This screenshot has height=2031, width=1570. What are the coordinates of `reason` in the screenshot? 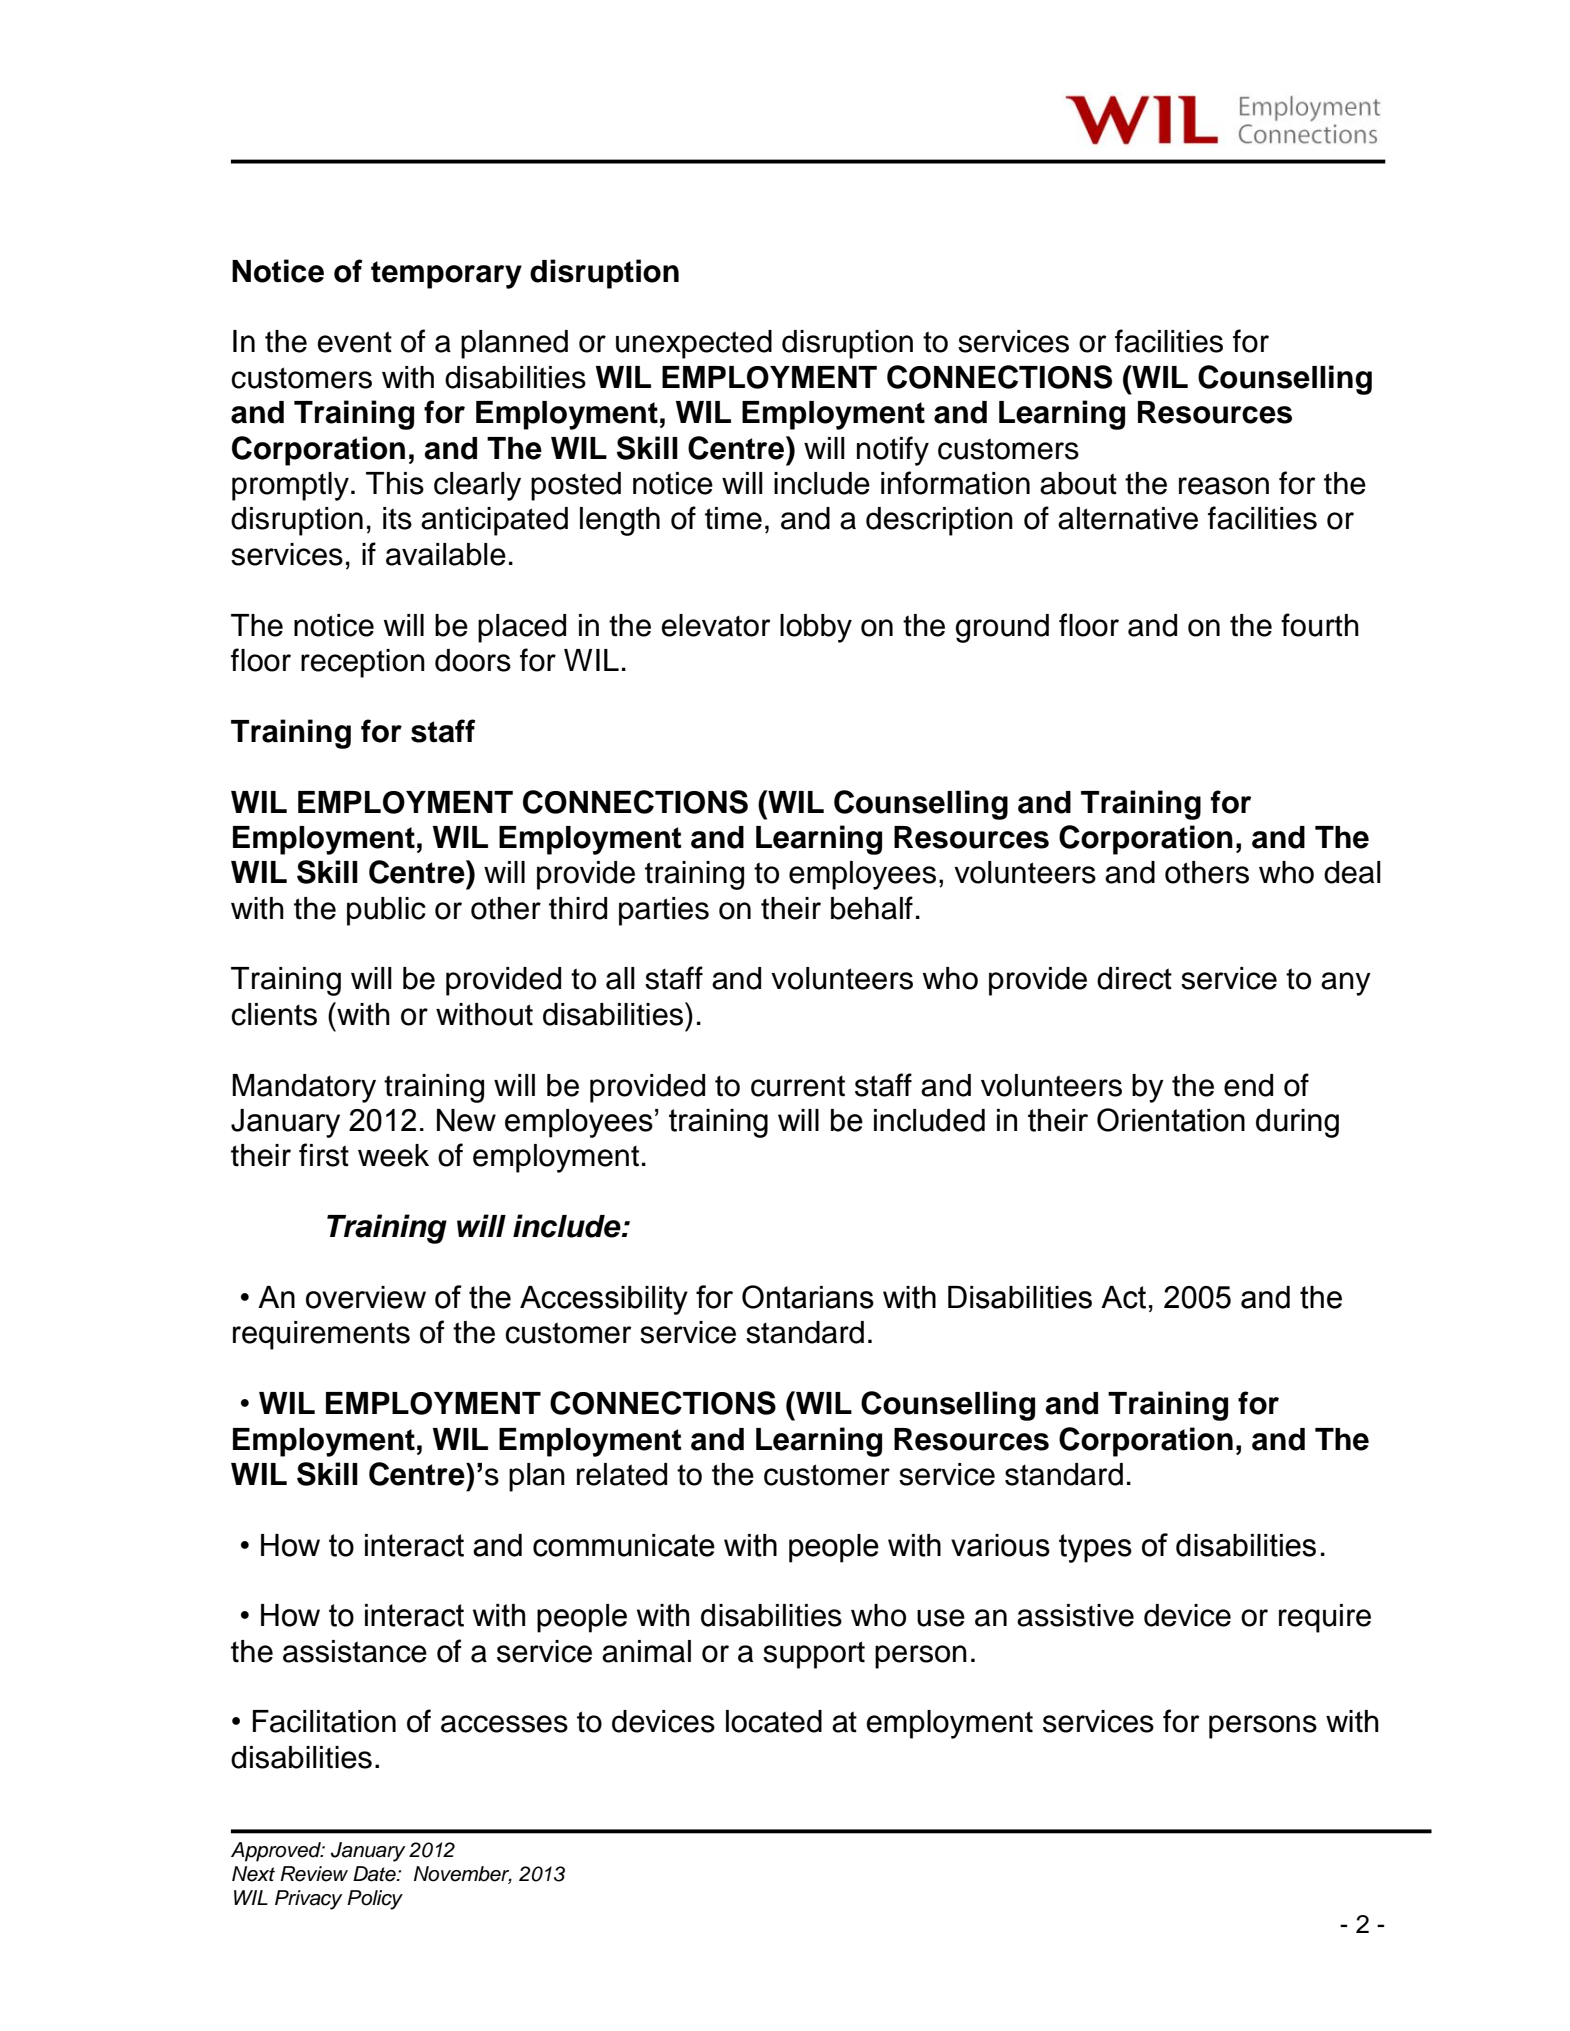 It's located at (1224, 486).
